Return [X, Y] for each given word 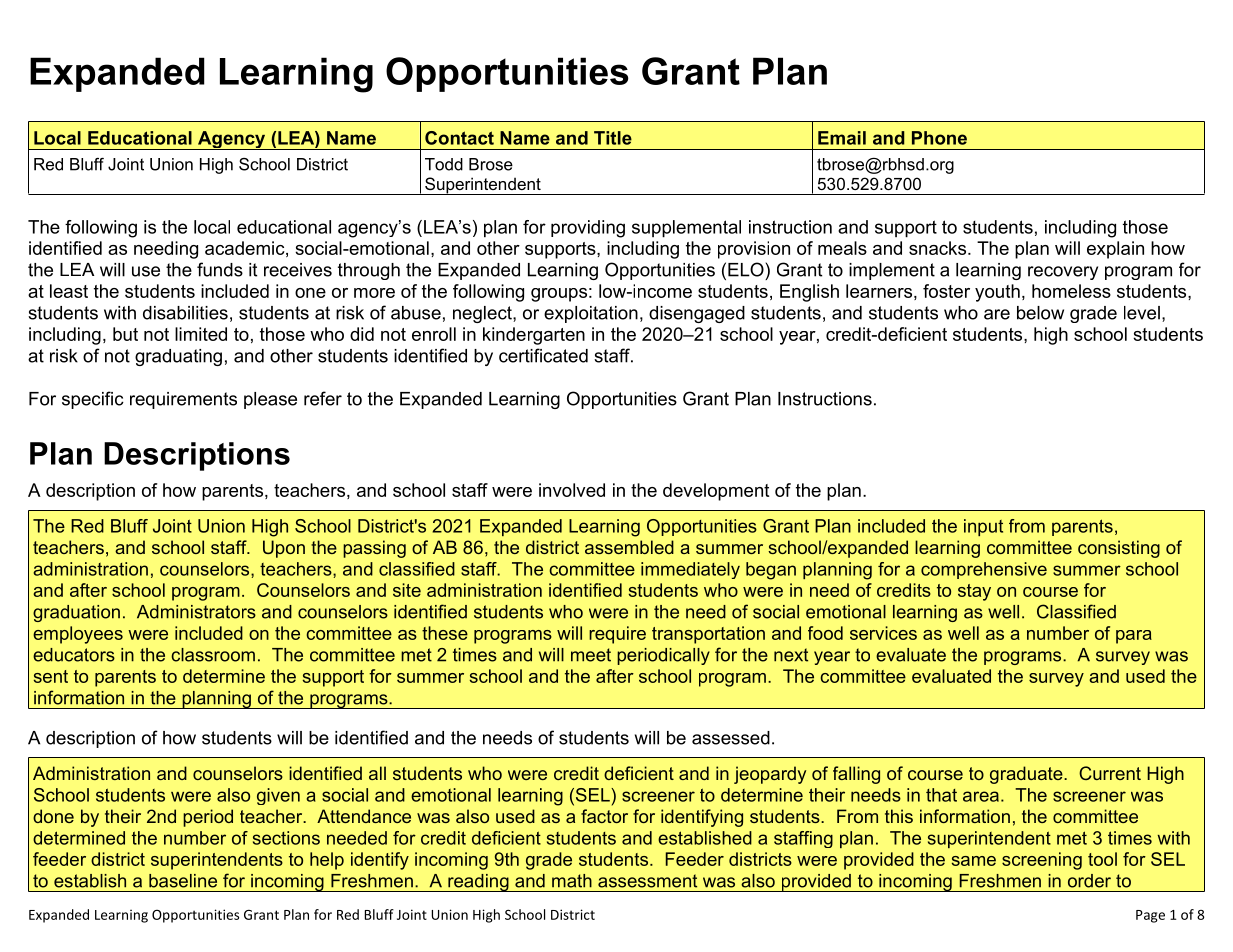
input [983, 527]
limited [201, 334]
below [1040, 313]
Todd [444, 164]
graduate [1027, 775]
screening [1042, 861]
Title [613, 138]
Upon [284, 549]
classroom [213, 655]
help [327, 861]
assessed [731, 738]
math [572, 881]
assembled [629, 547]
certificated [543, 355]
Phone [939, 138]
